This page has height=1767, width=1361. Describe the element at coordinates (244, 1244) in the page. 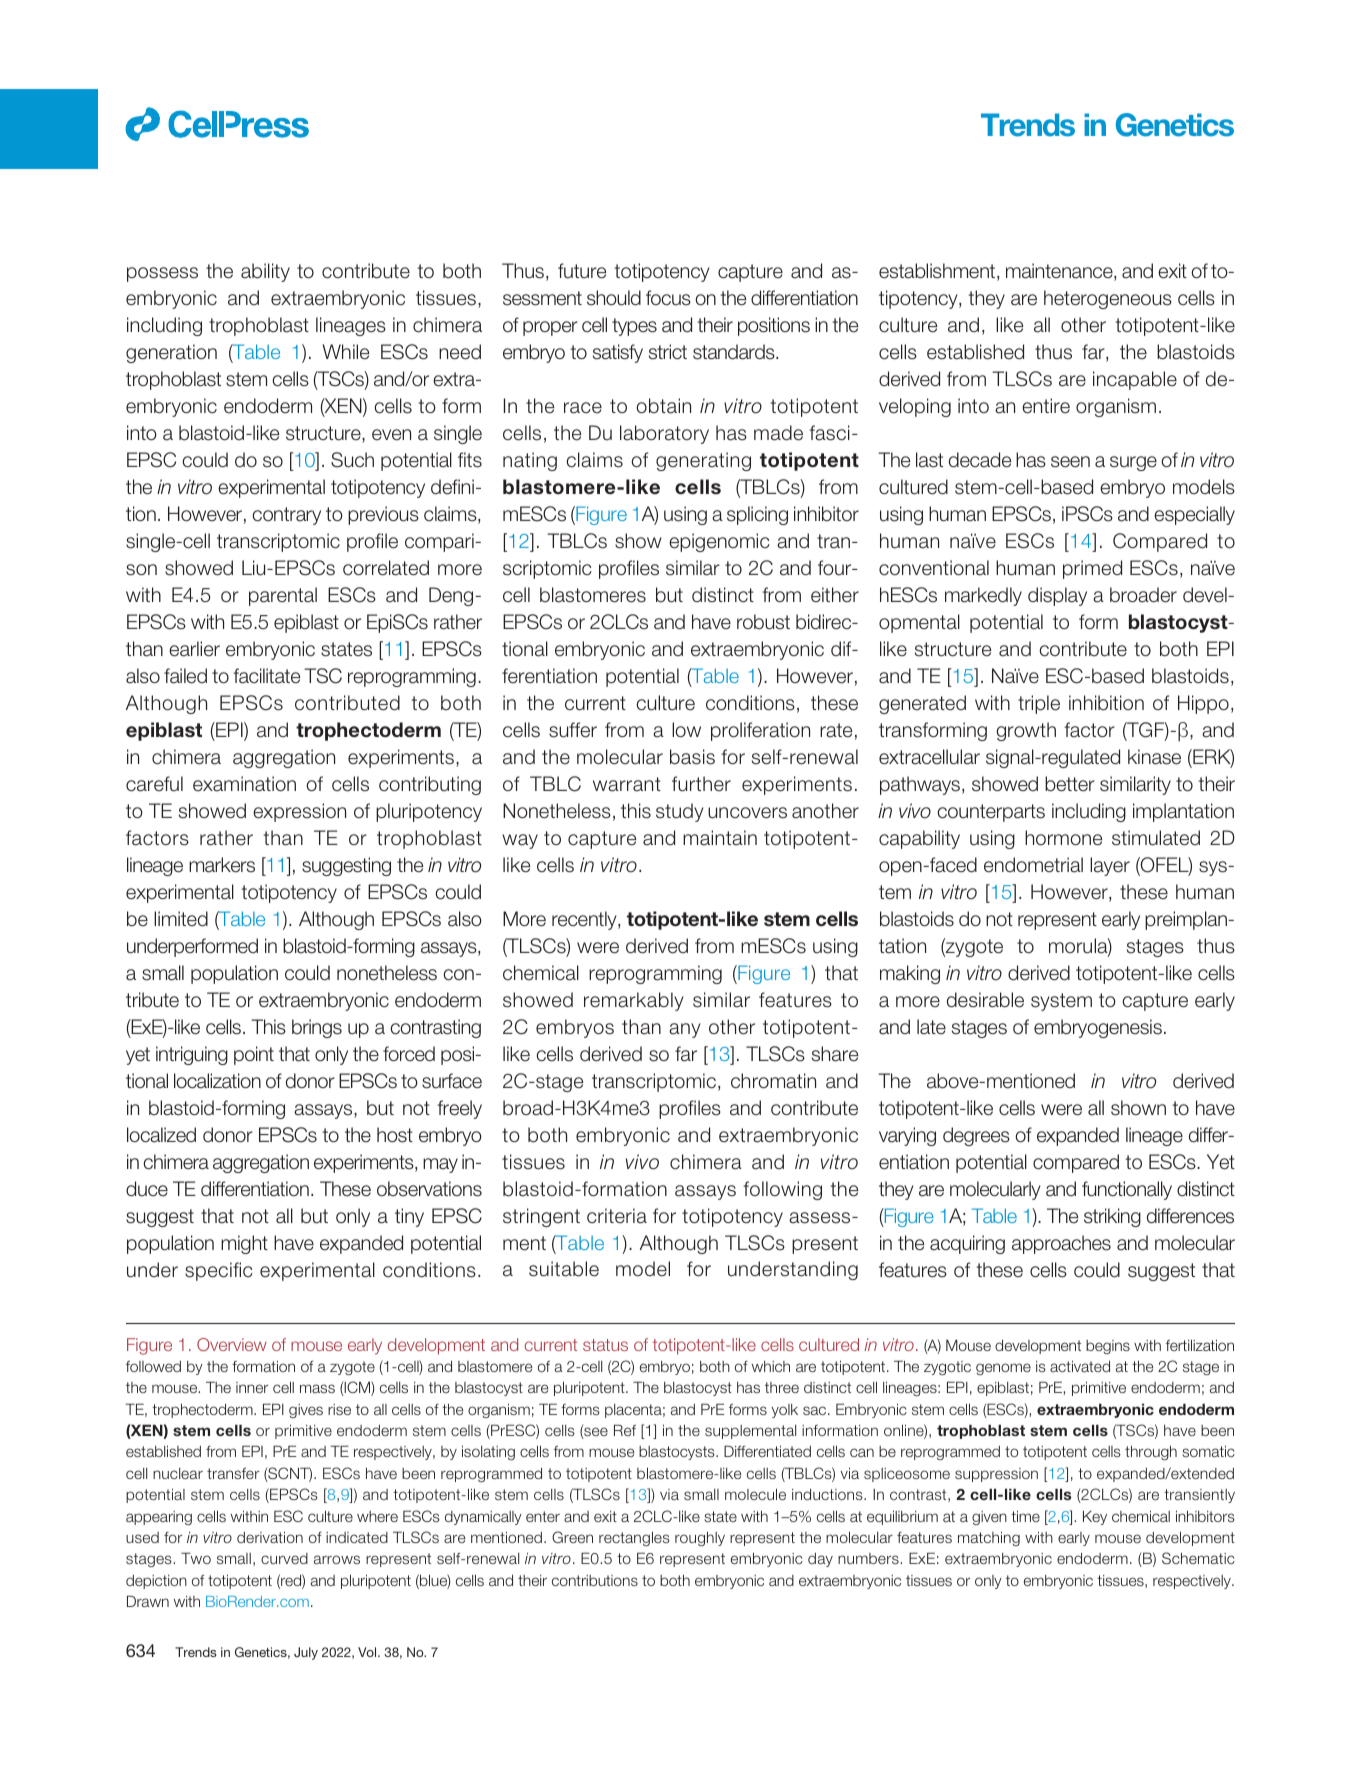

I see `might` at that location.
